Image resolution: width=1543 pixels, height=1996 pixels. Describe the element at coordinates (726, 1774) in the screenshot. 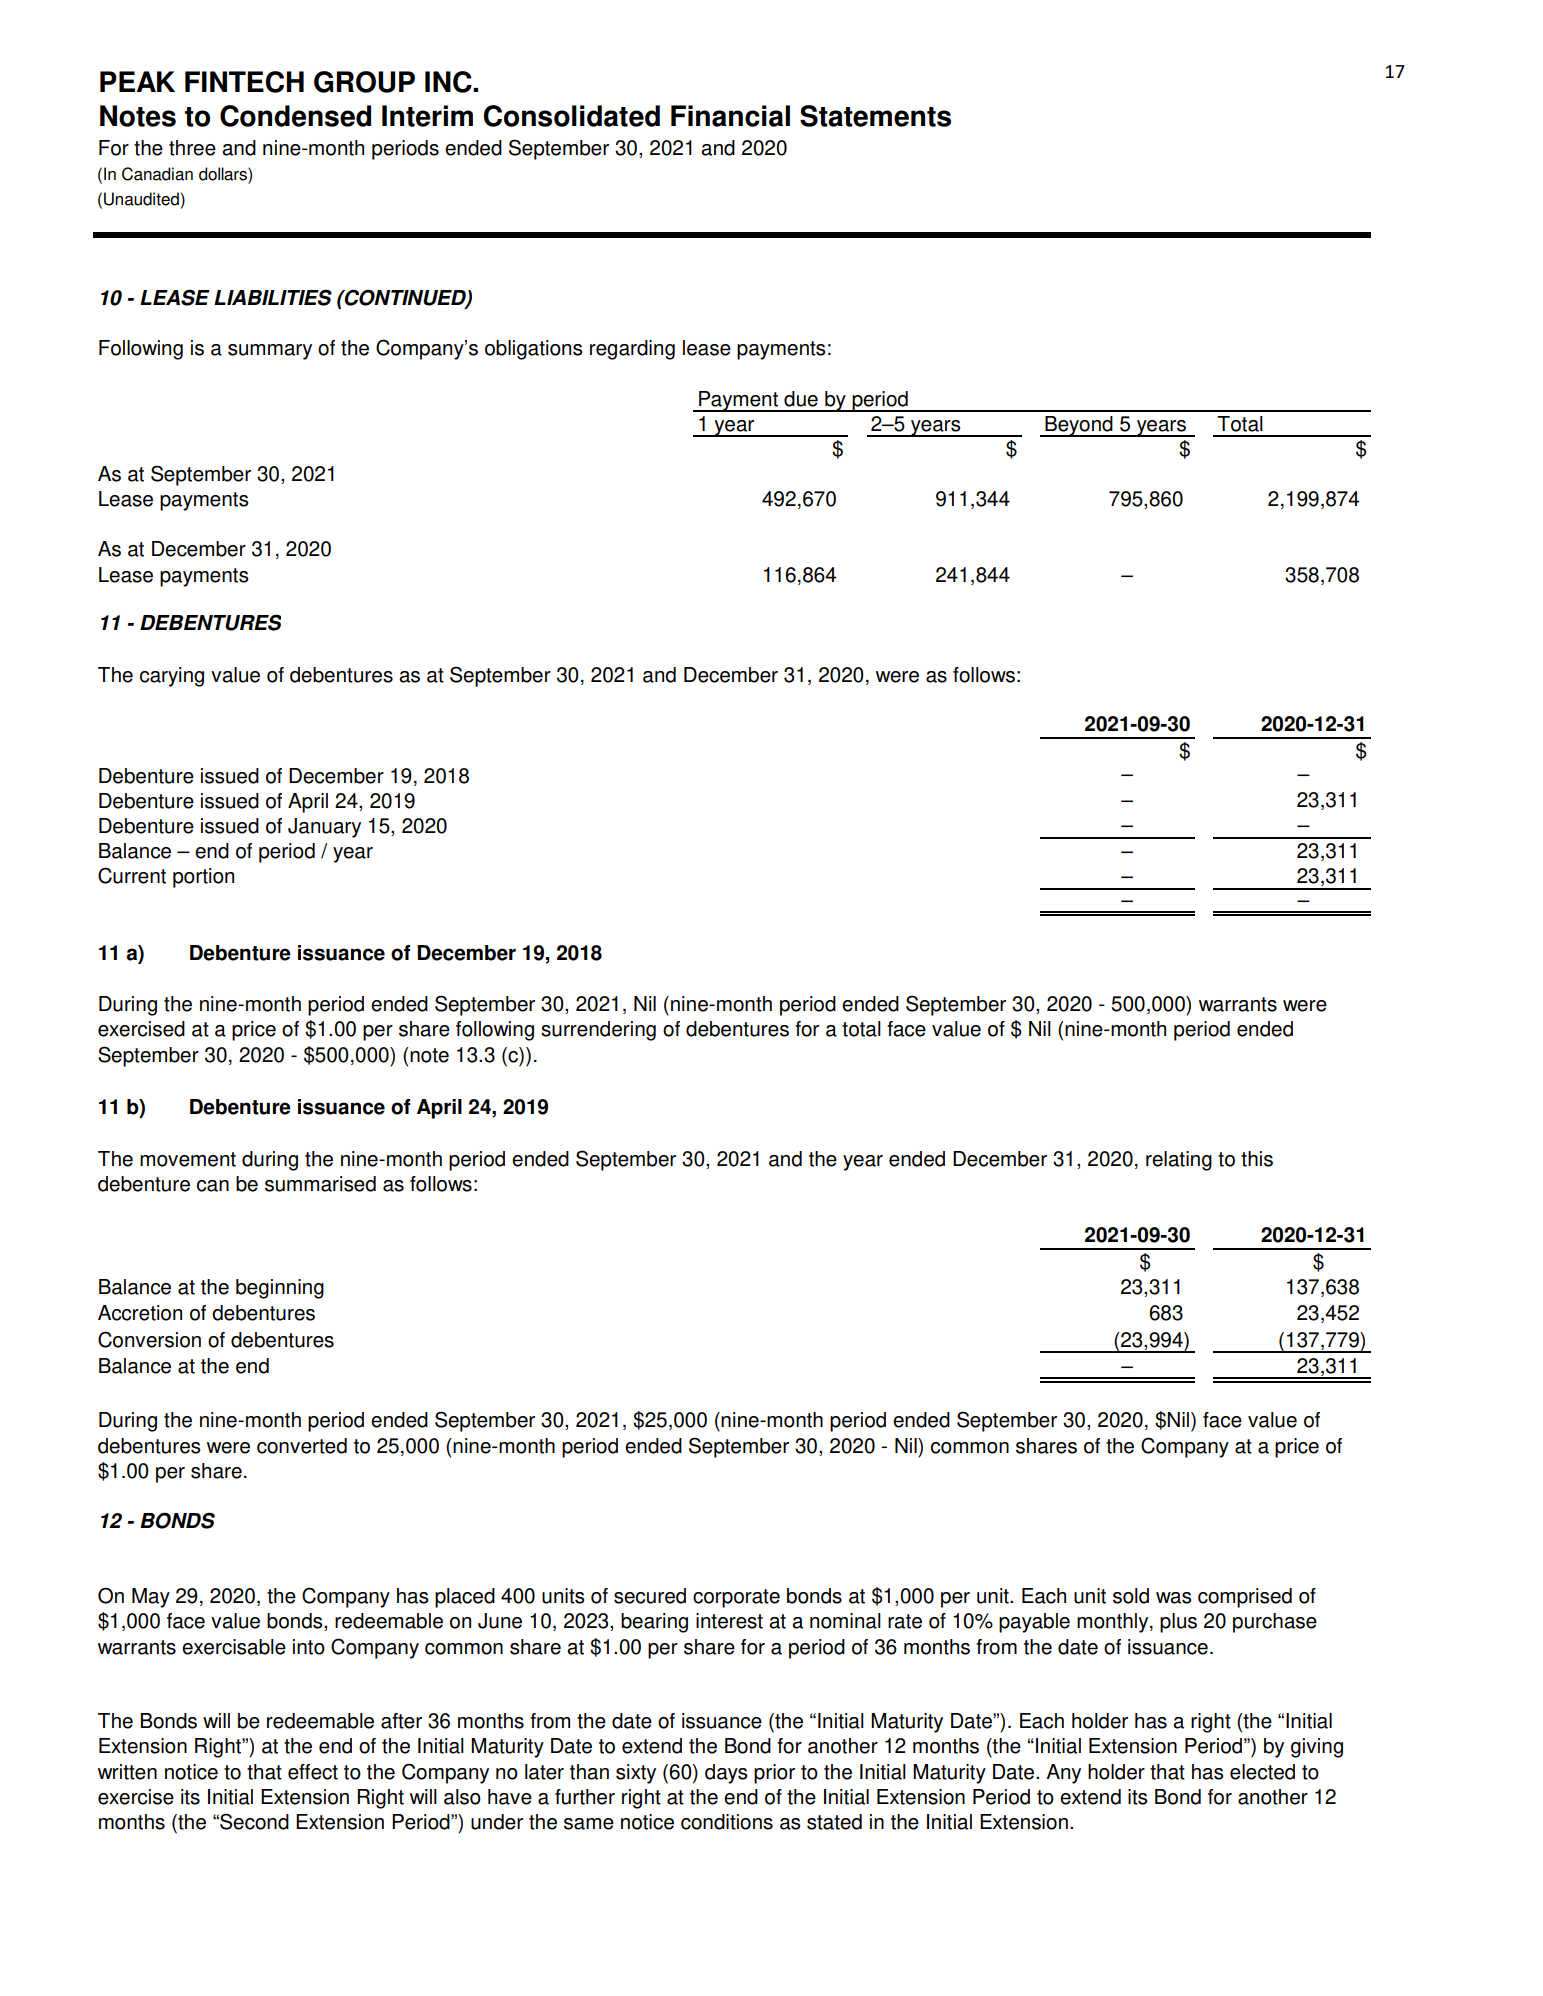

I see `days` at that location.
